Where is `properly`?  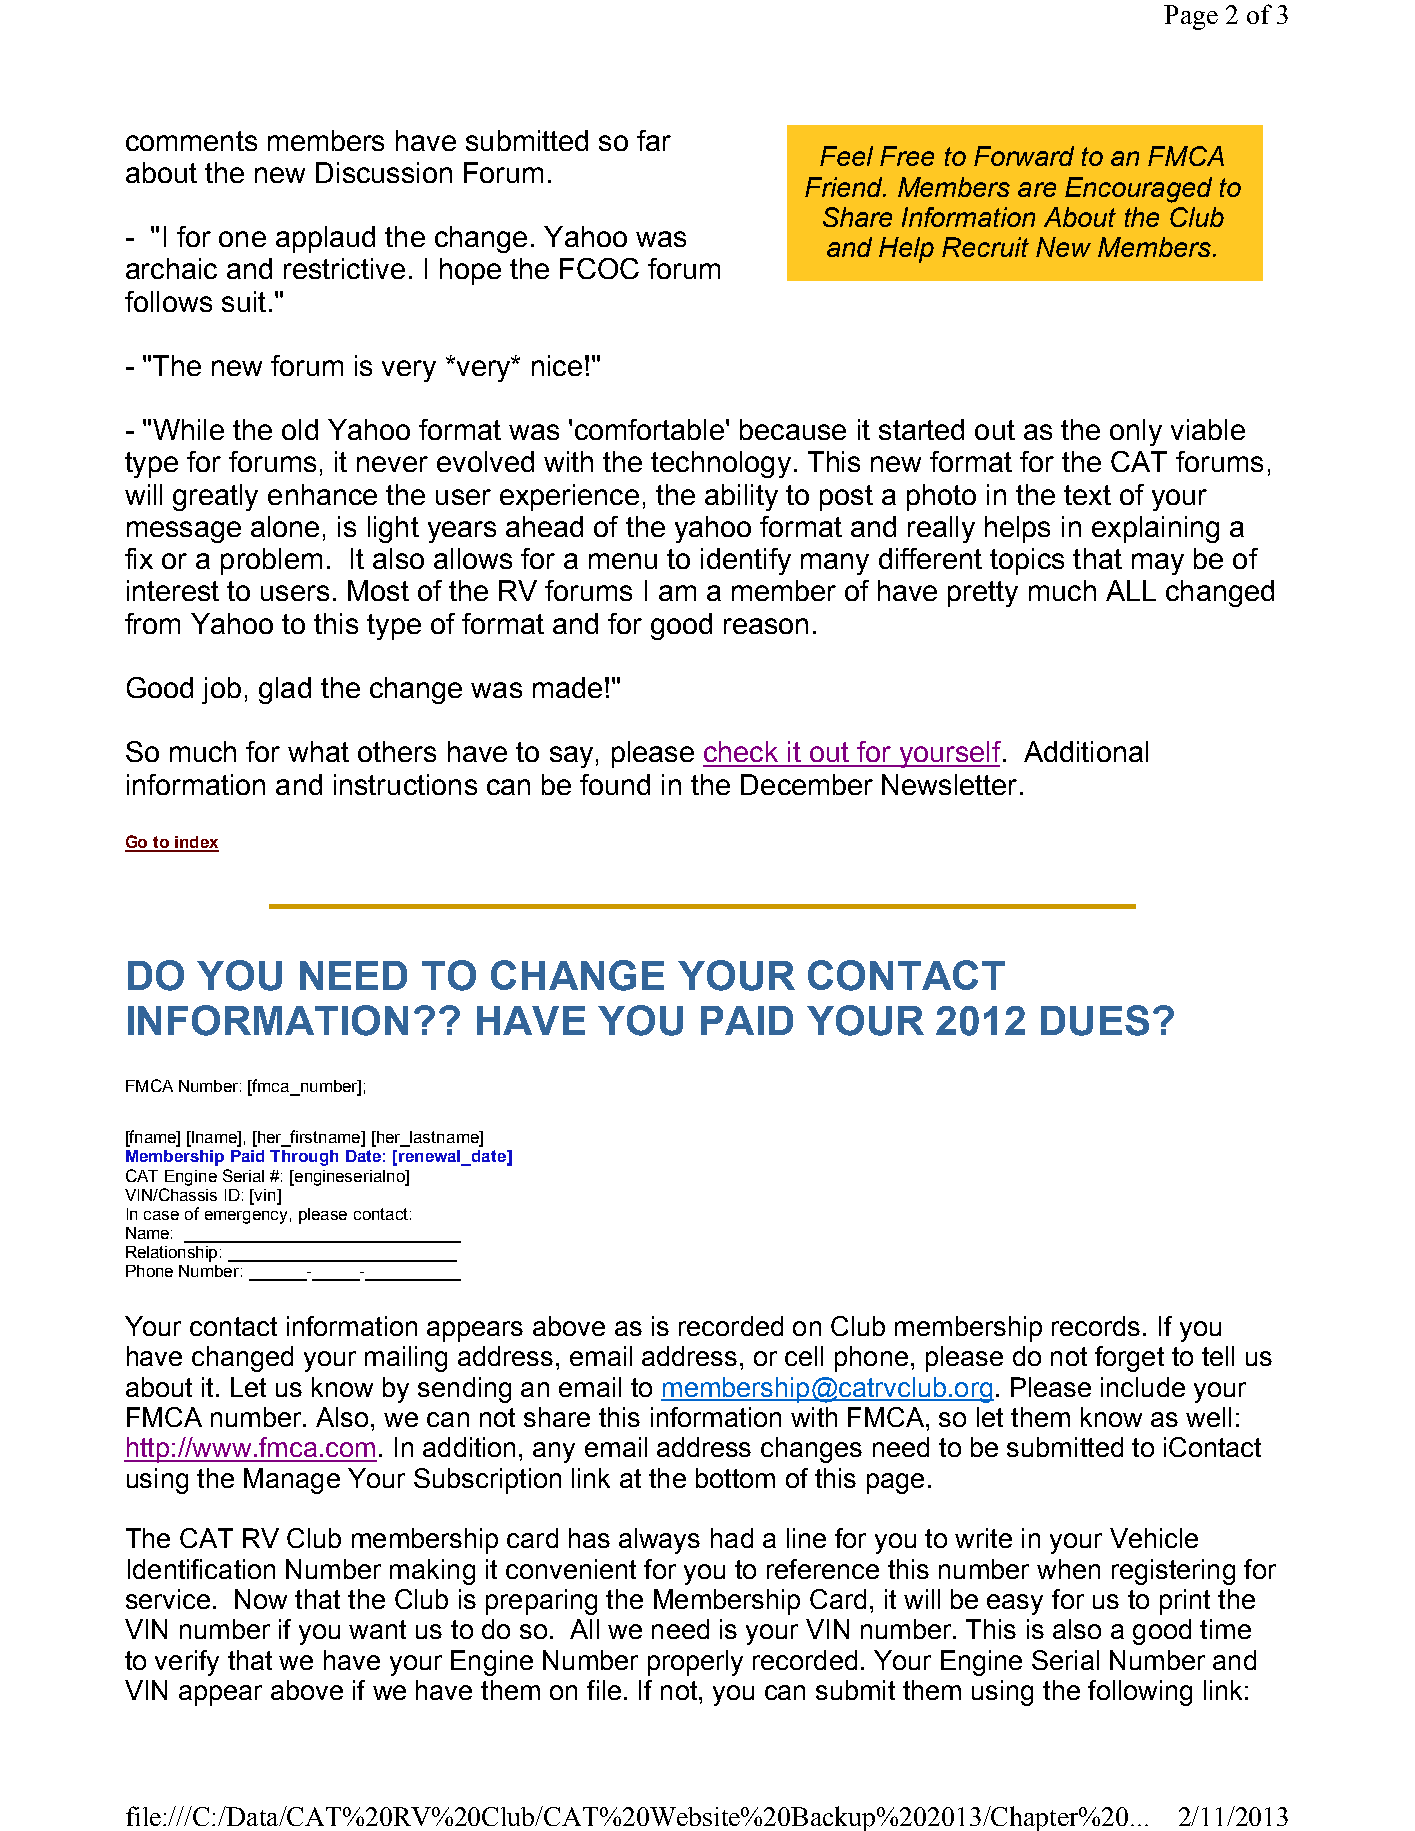
properly is located at coordinates (695, 1663).
